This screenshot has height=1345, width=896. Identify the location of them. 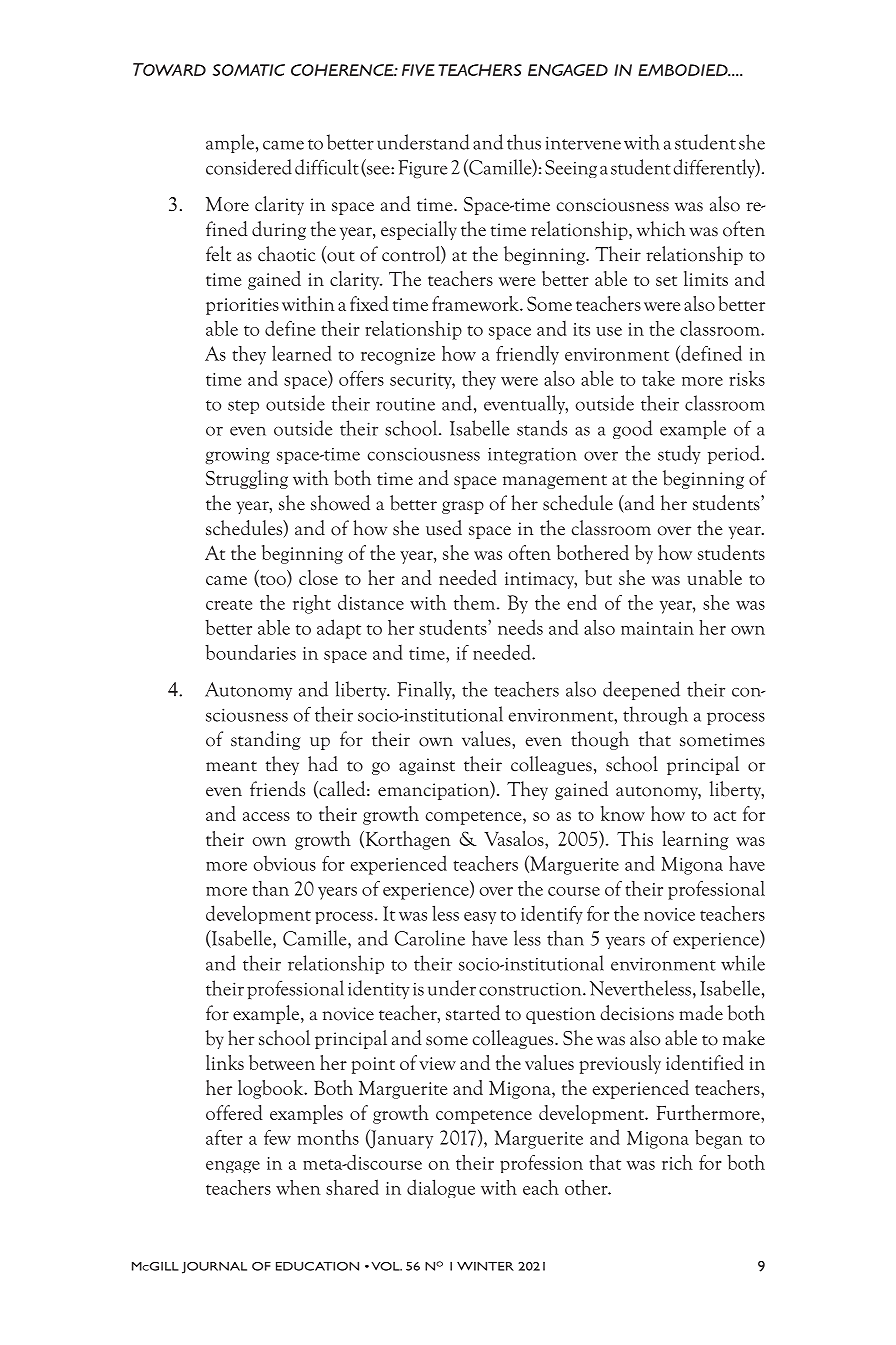
(476, 602).
